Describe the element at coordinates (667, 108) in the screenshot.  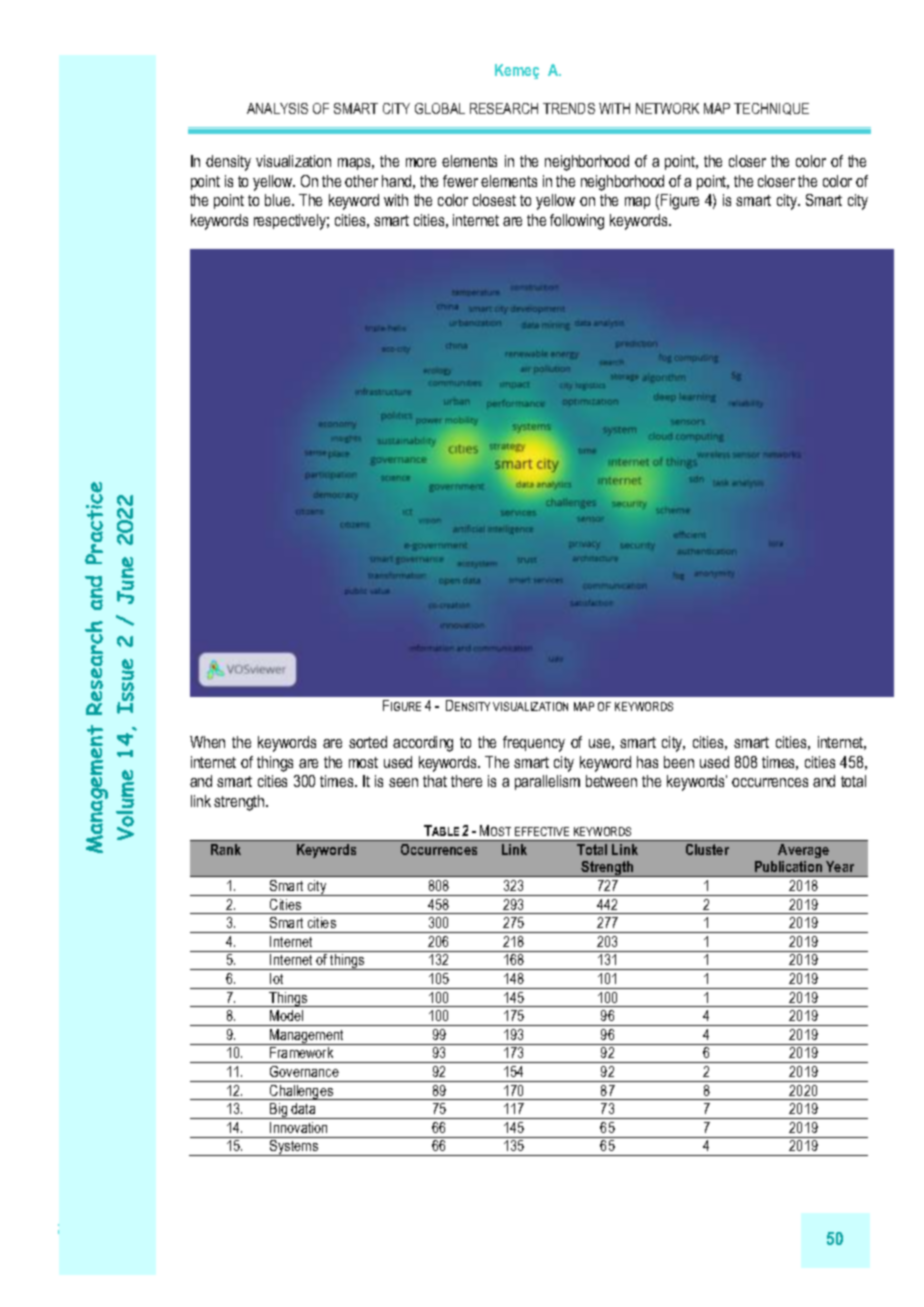
I see `NETWORK` at that location.
